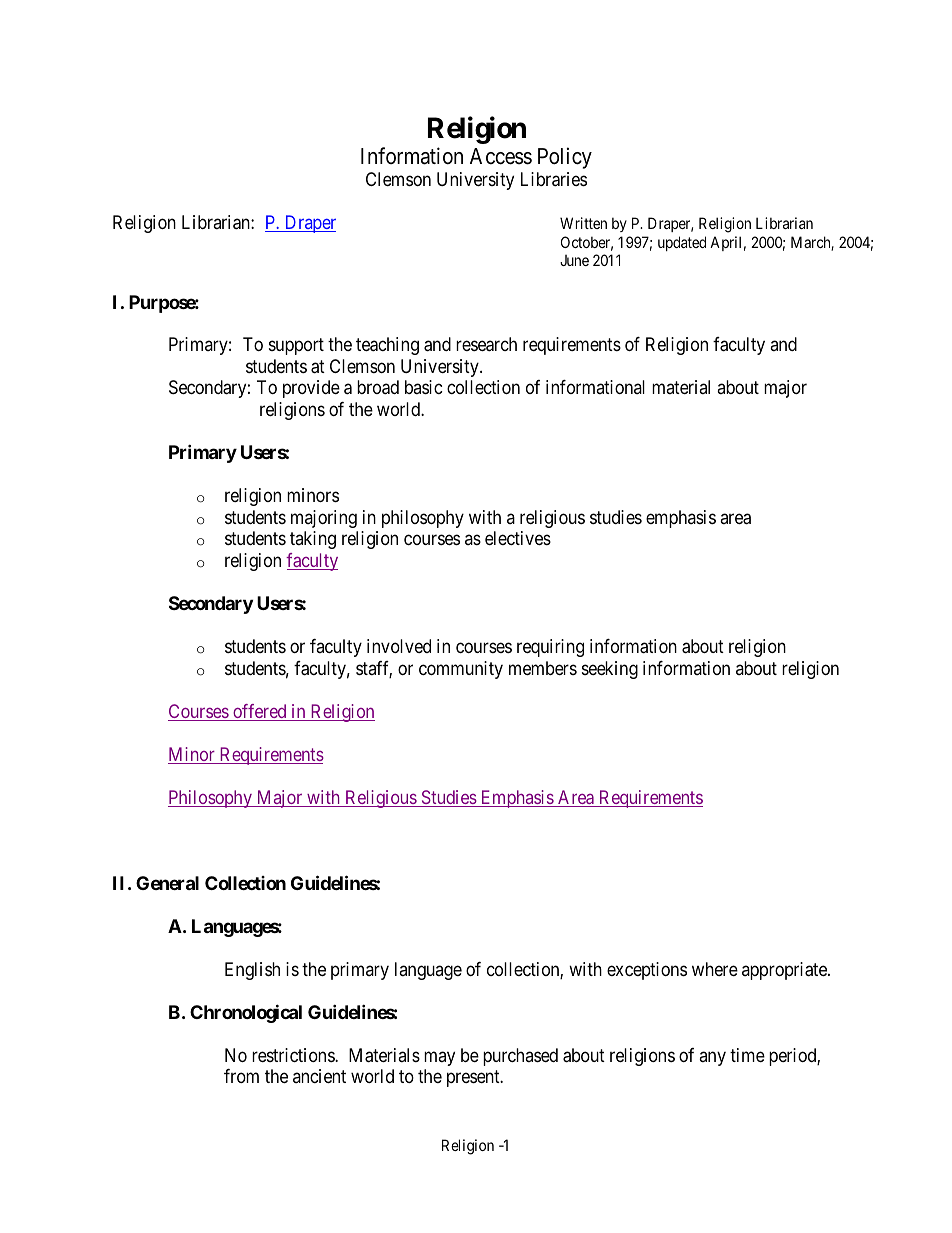 The image size is (952, 1233). I want to click on electives, so click(518, 538).
